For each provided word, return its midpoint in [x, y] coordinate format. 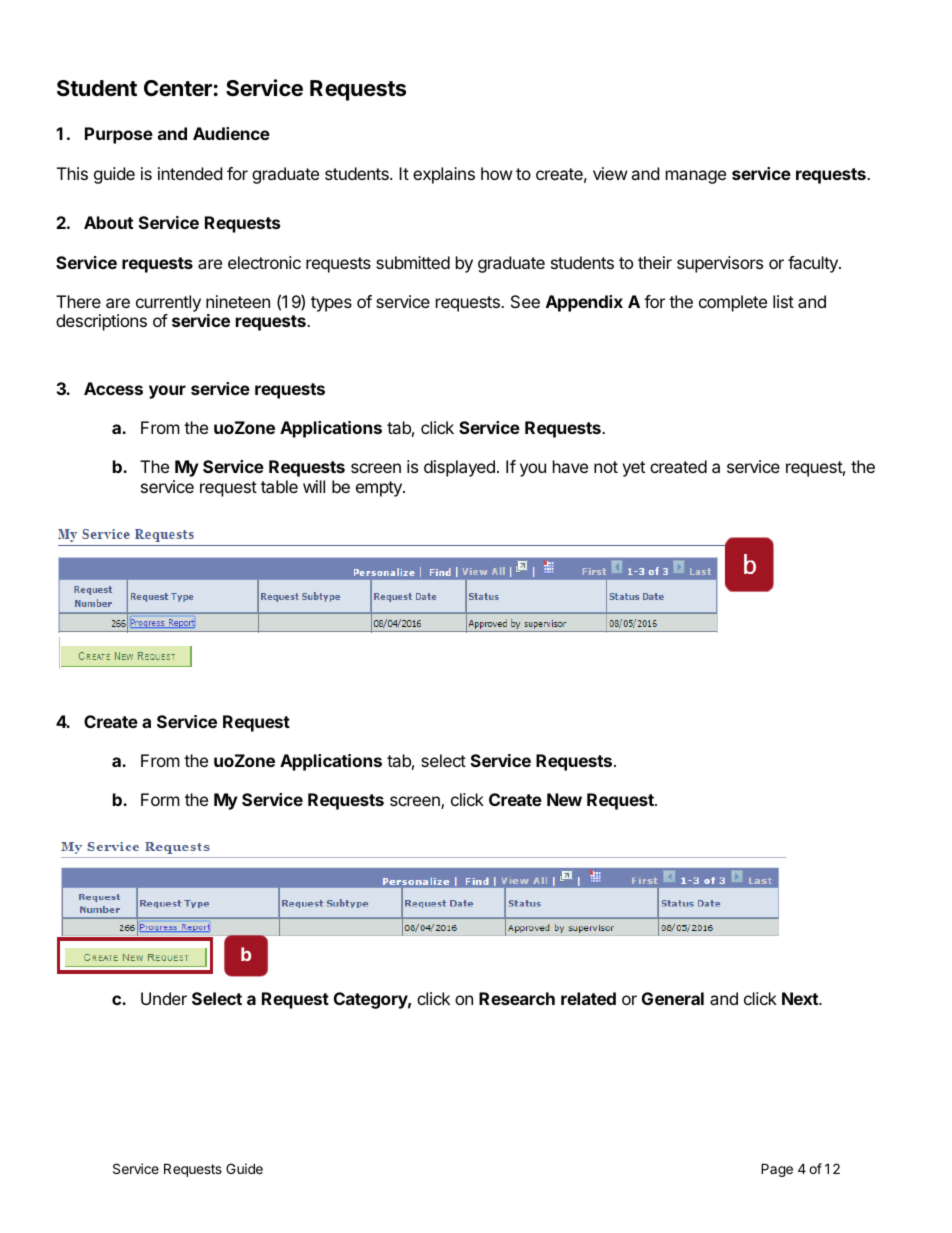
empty [380, 489]
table [279, 486]
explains [444, 175]
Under [164, 998]
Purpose [119, 135]
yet [633, 469]
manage [696, 177]
